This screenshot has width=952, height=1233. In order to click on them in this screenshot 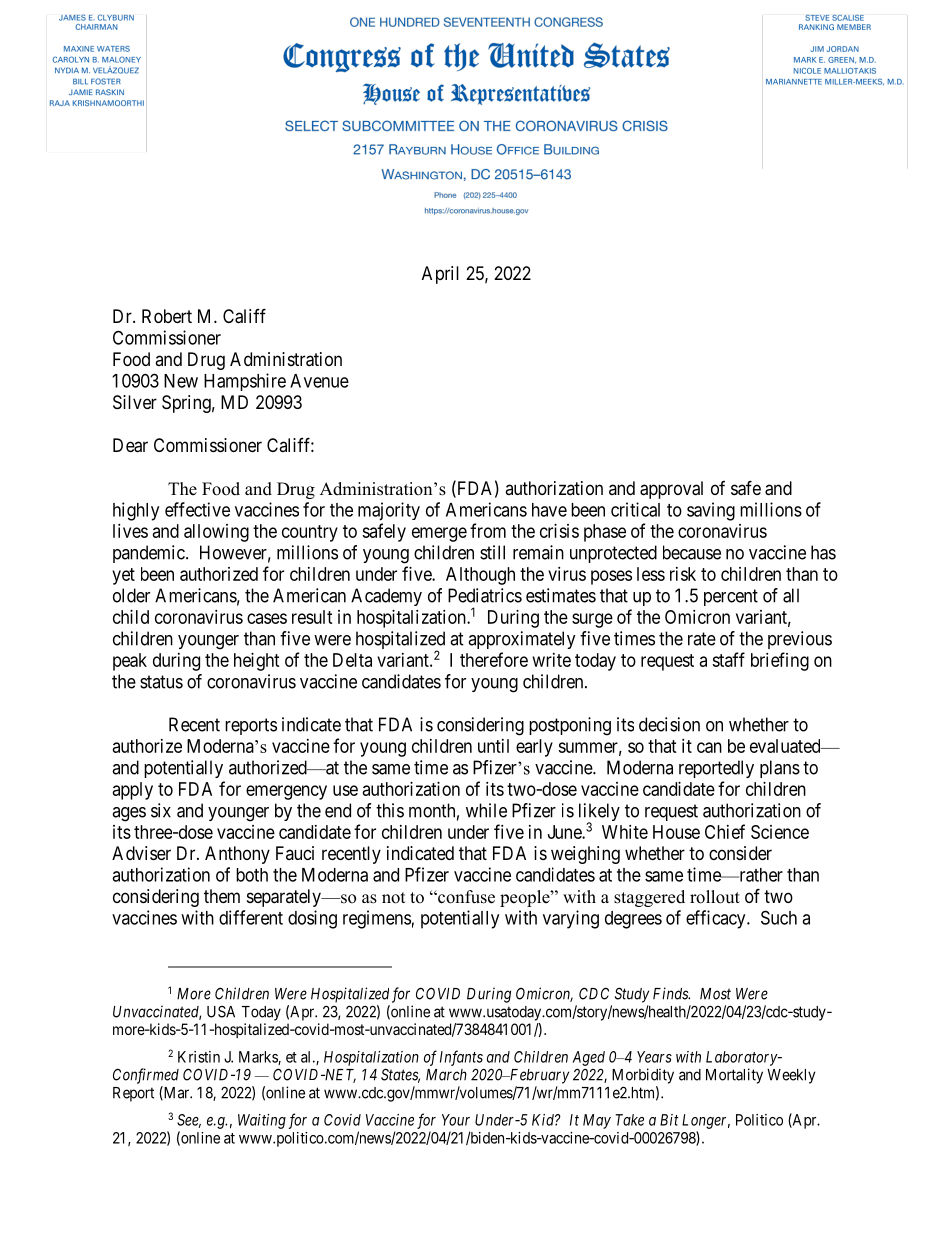, I will do `click(222, 896)`.
